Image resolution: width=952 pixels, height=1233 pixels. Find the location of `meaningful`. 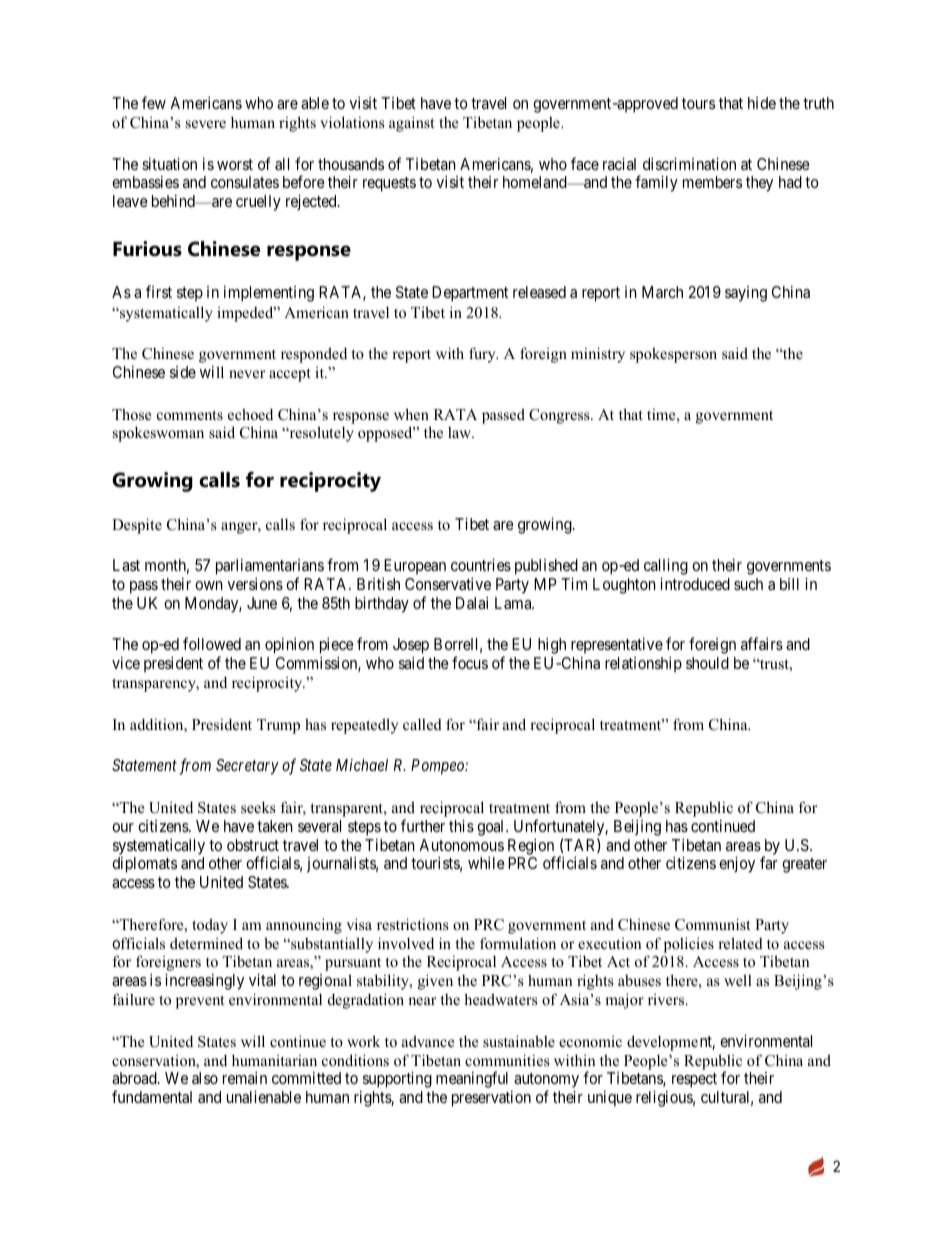

meaningful is located at coordinates (472, 1079).
